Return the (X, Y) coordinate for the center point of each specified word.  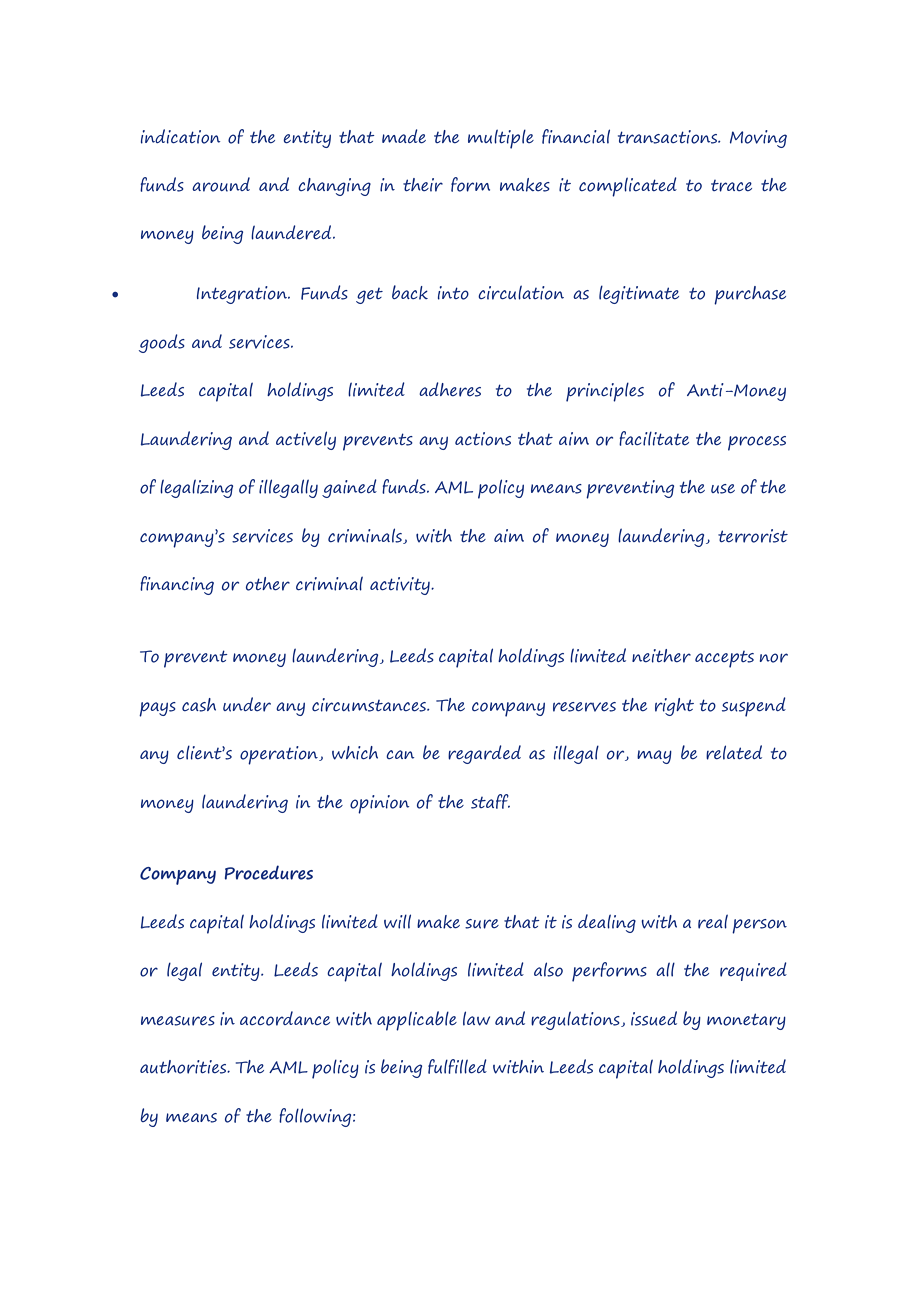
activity (401, 586)
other (268, 584)
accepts (724, 659)
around (221, 184)
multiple (501, 139)
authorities (184, 1067)
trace (731, 186)
